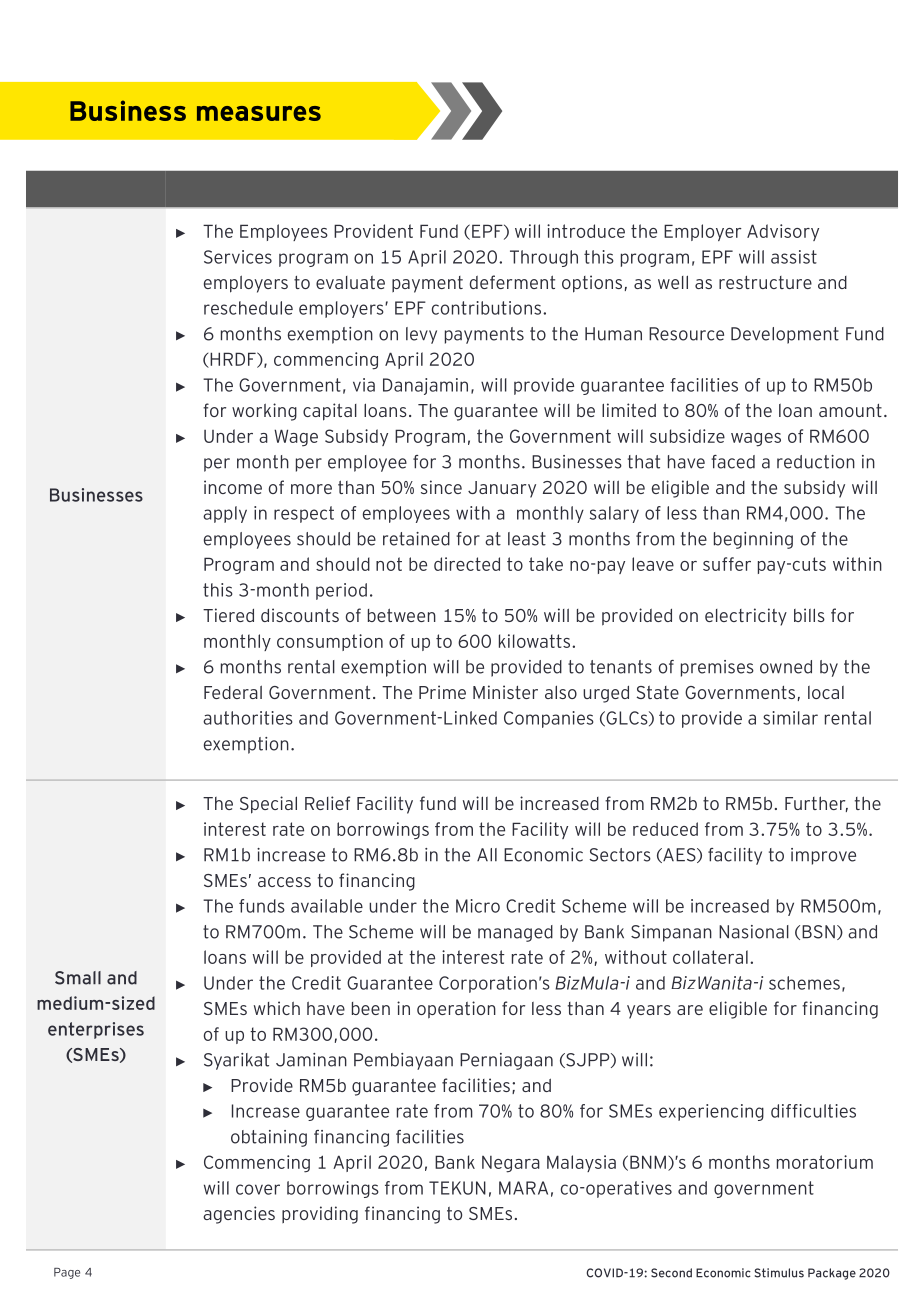  I want to click on Small, so click(78, 978).
